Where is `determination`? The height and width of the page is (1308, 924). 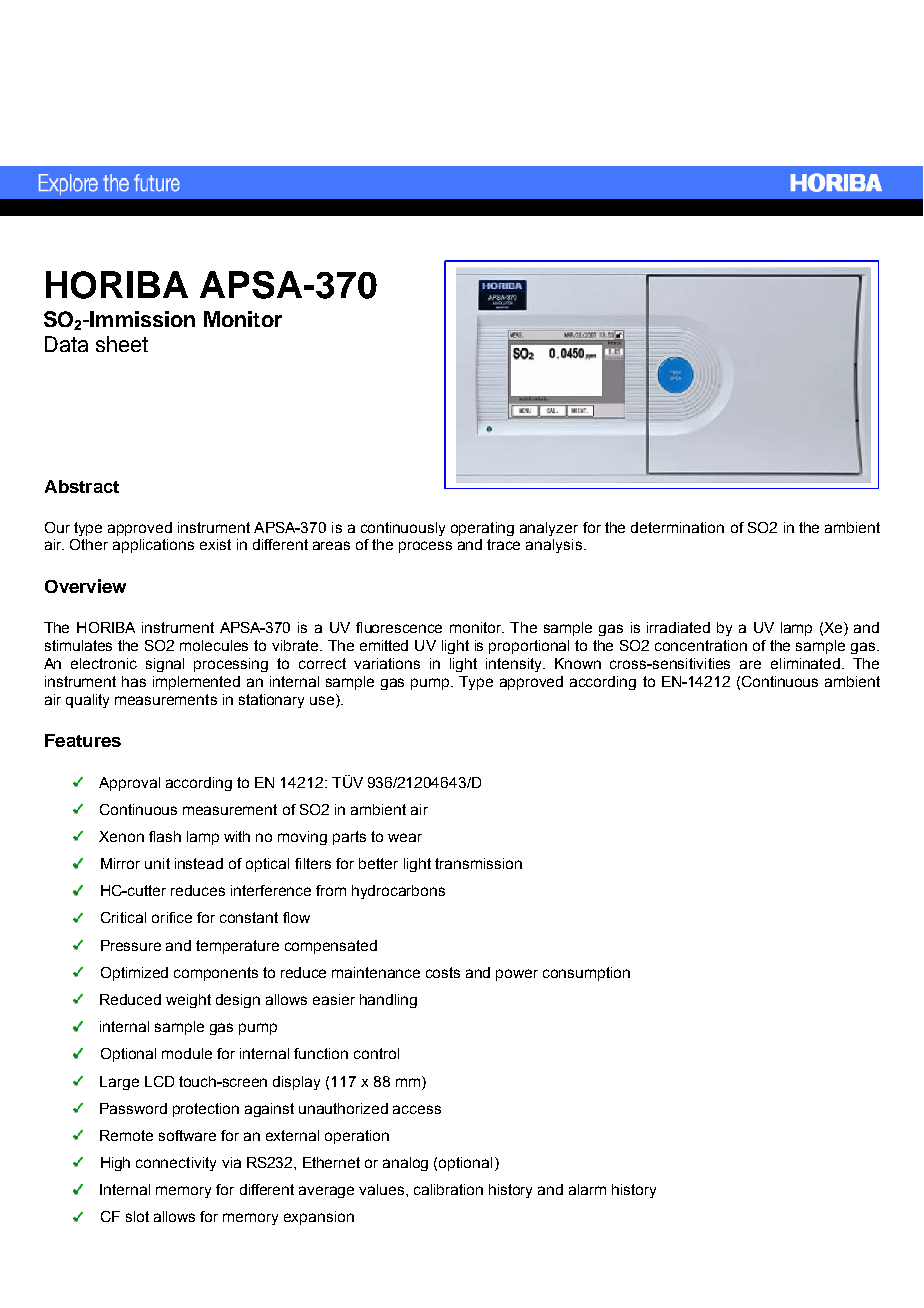
determination is located at coordinates (677, 527).
